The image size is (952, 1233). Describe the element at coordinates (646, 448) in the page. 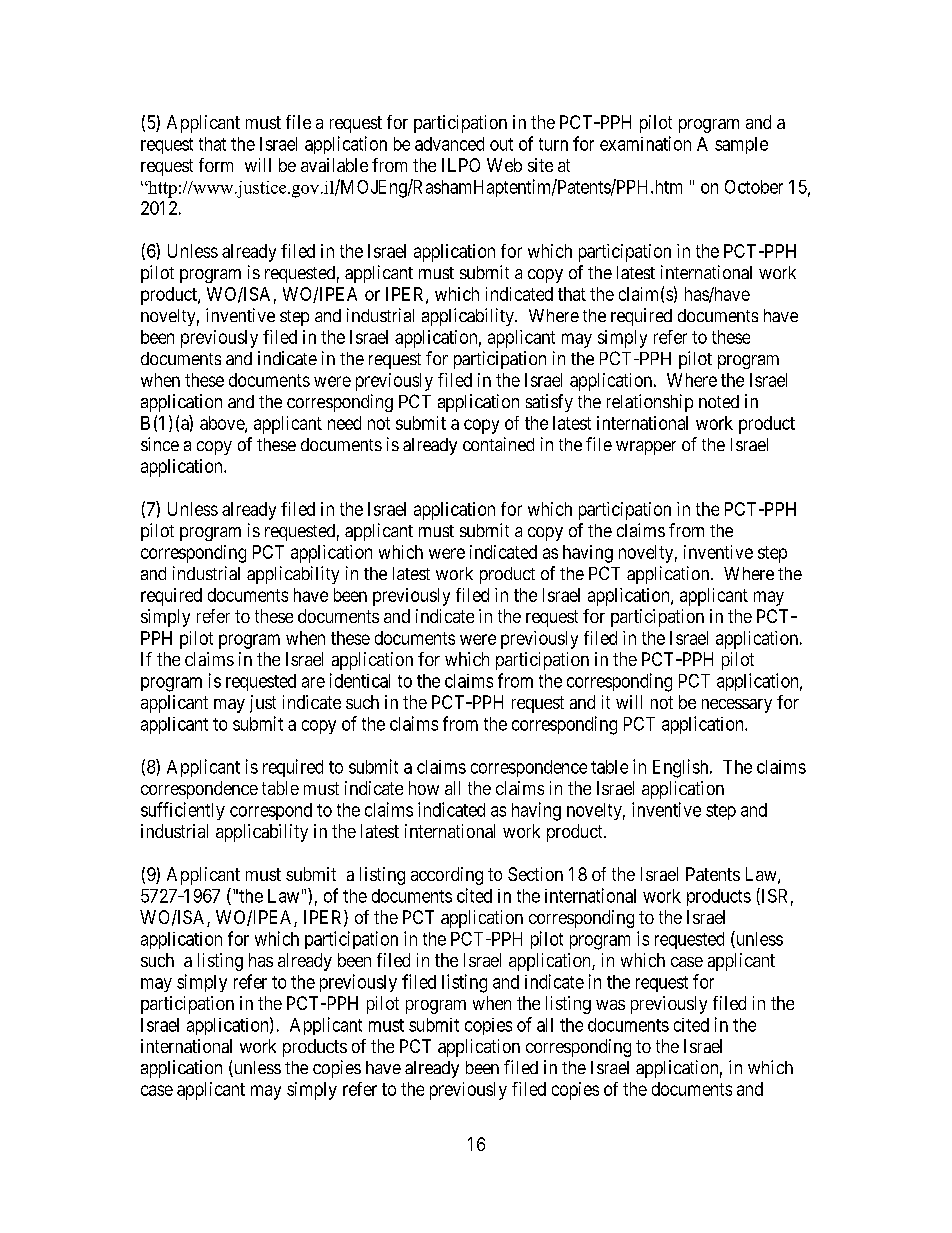

I see `wrapper` at that location.
